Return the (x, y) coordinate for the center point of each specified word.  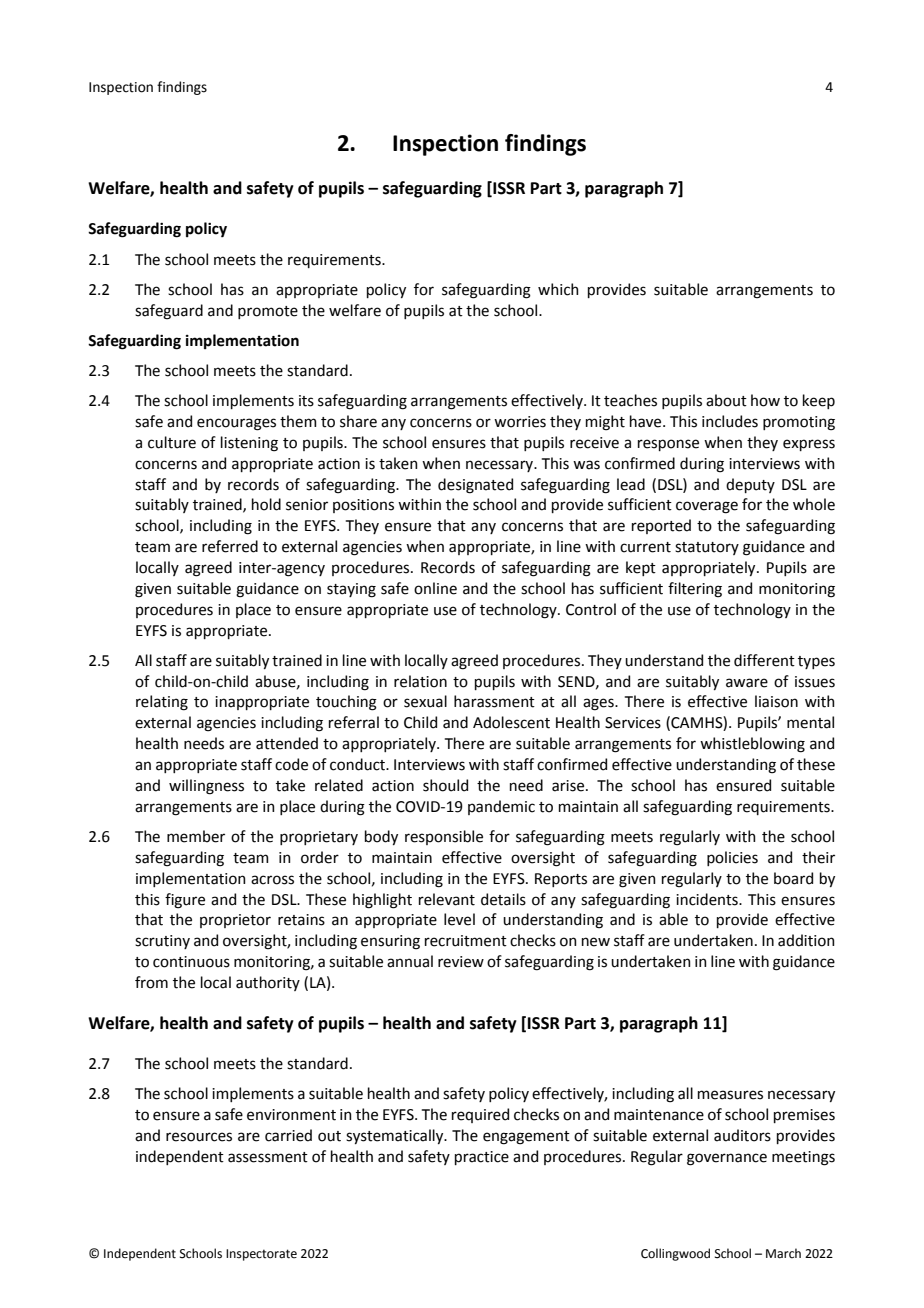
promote (268, 312)
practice (482, 1158)
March (783, 1253)
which (558, 289)
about (726, 400)
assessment (268, 1157)
